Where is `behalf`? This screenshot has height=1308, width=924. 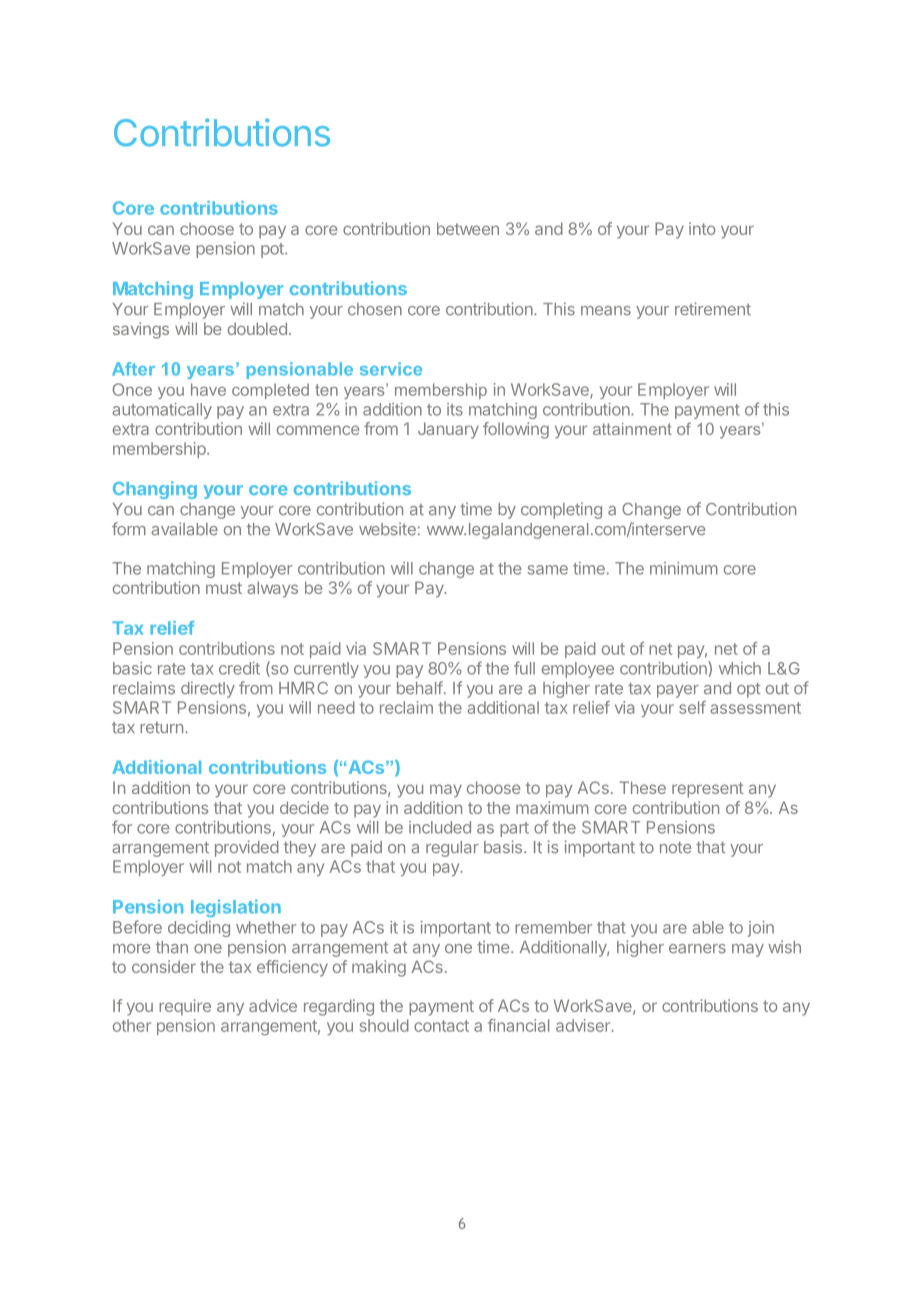 behalf is located at coordinates (420, 688).
